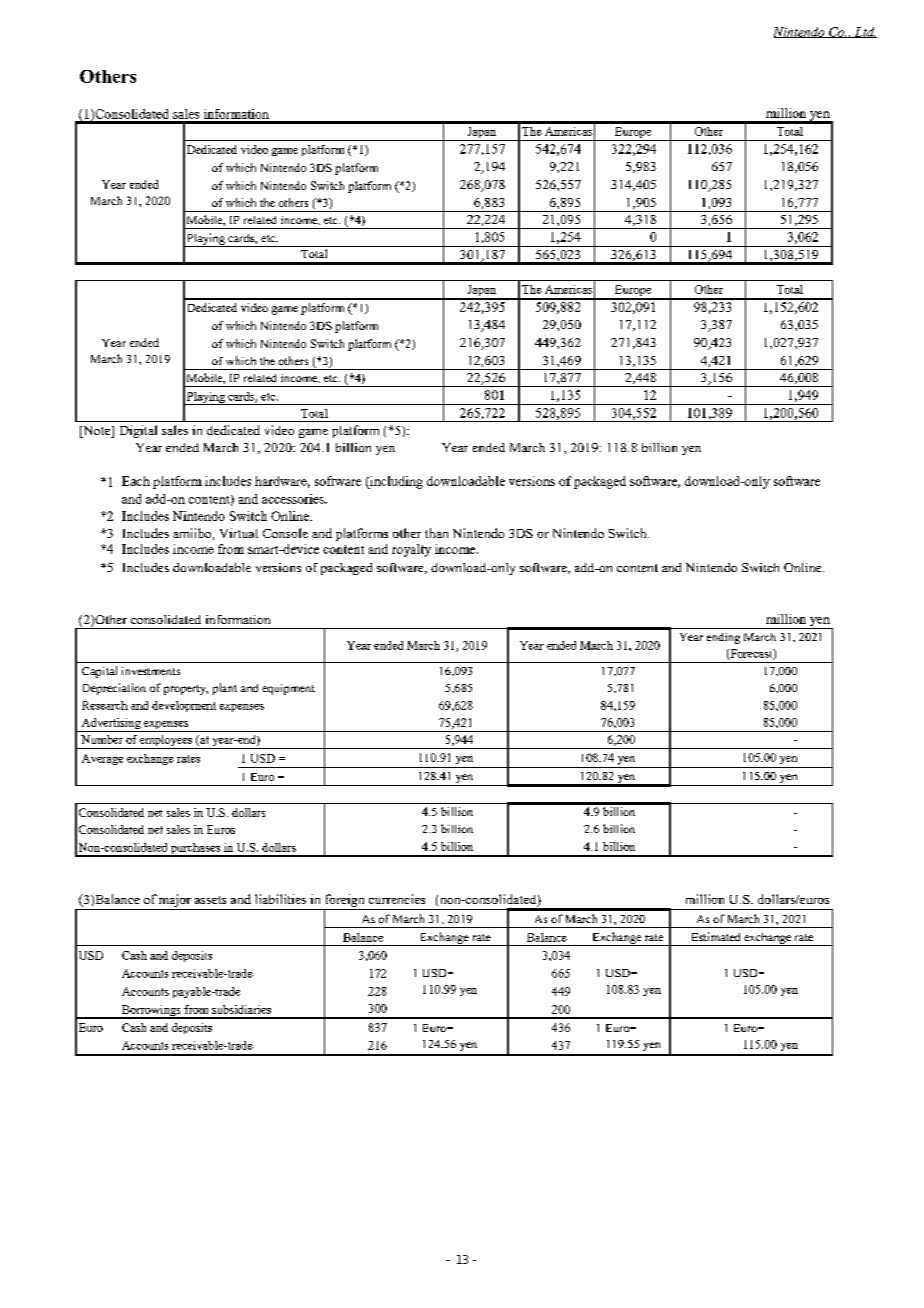 The height and width of the screenshot is (1308, 924). What do you see at coordinates (97, 432) in the screenshot?
I see `Note` at bounding box center [97, 432].
